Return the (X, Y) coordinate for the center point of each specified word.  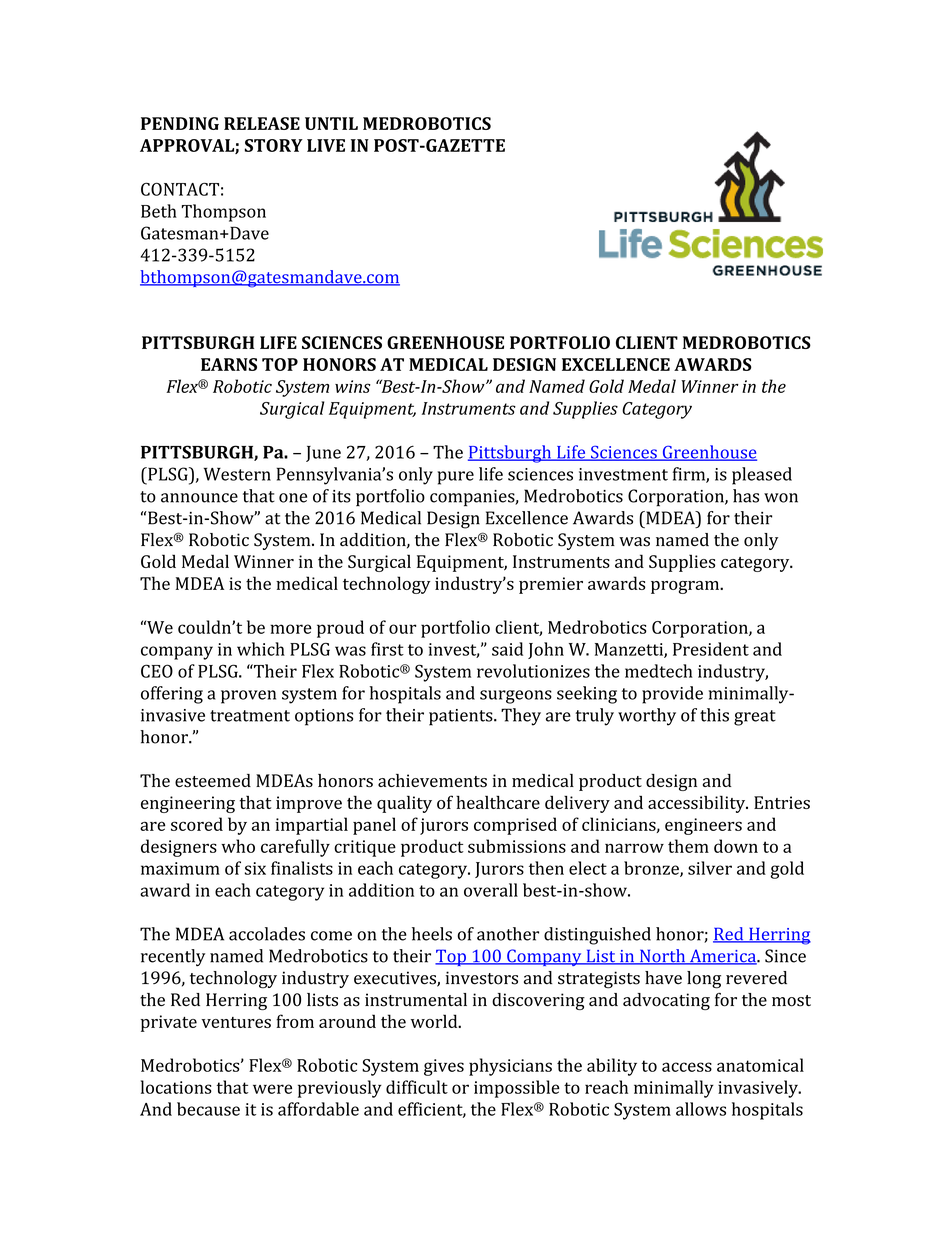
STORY (274, 145)
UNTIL (331, 123)
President (711, 649)
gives (444, 1067)
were (272, 1089)
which (261, 649)
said (507, 649)
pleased (762, 476)
